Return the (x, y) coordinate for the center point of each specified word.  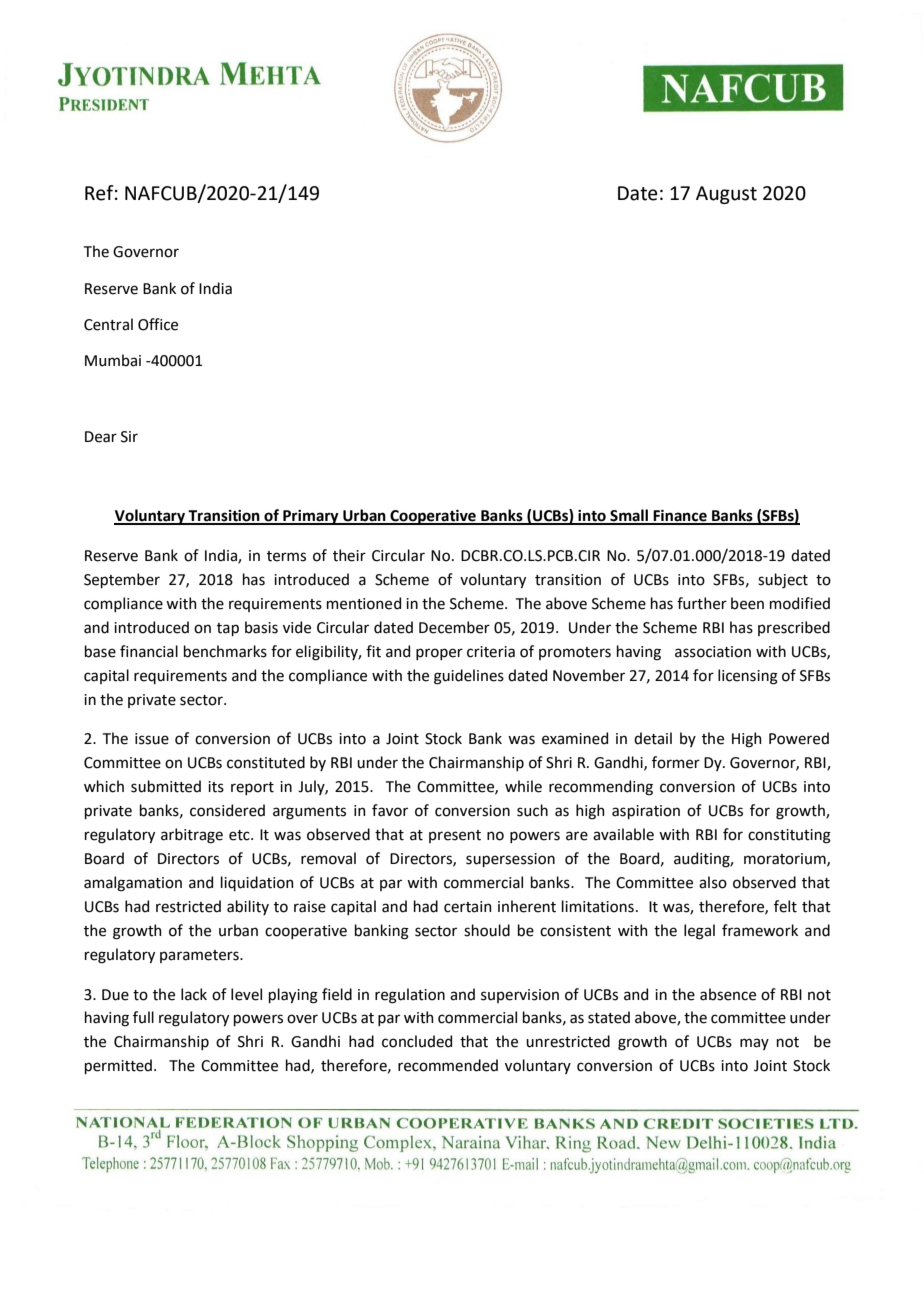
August (726, 195)
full (143, 1017)
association (713, 652)
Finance (680, 517)
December (454, 627)
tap (228, 629)
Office (158, 324)
